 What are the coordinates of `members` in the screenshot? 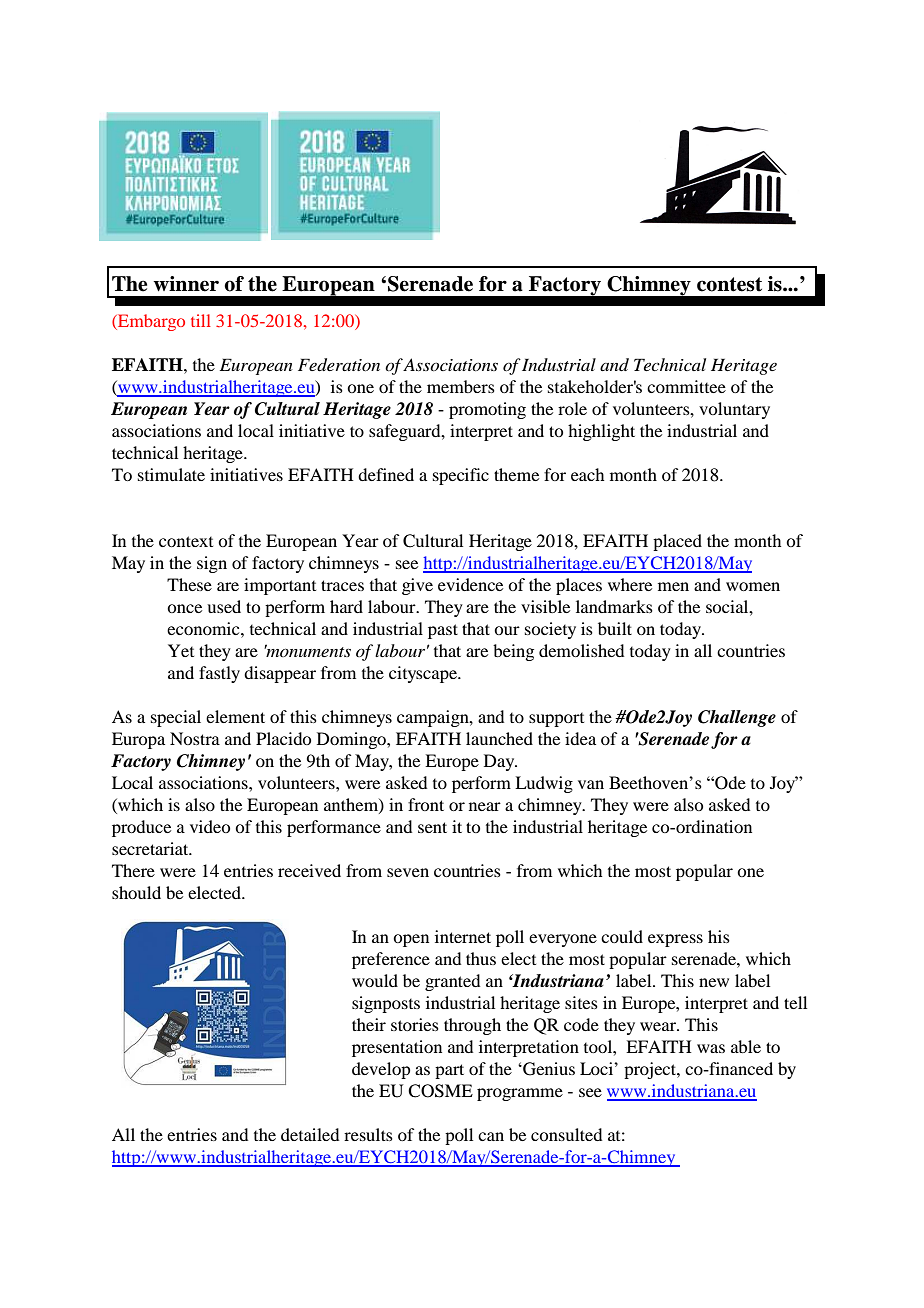 It's located at (461, 386).
